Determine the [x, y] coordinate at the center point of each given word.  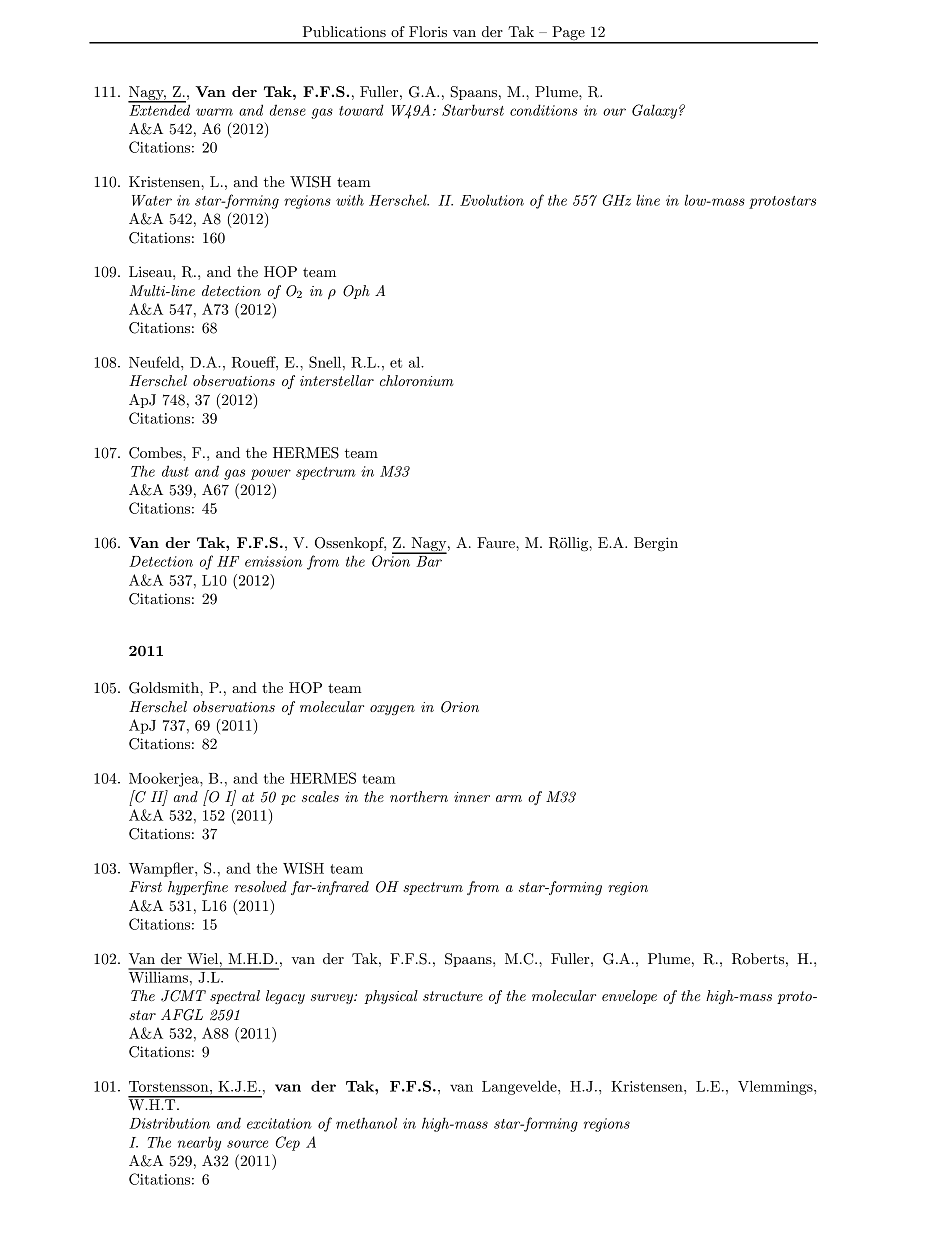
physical [391, 997]
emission [273, 561]
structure [453, 996]
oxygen [392, 710]
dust [175, 471]
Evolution [492, 200]
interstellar [337, 380]
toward [361, 110]
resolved [261, 886]
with [350, 200]
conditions [543, 110]
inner [472, 797]
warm [214, 112]
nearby [199, 1144]
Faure [497, 542]
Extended [159, 109]
